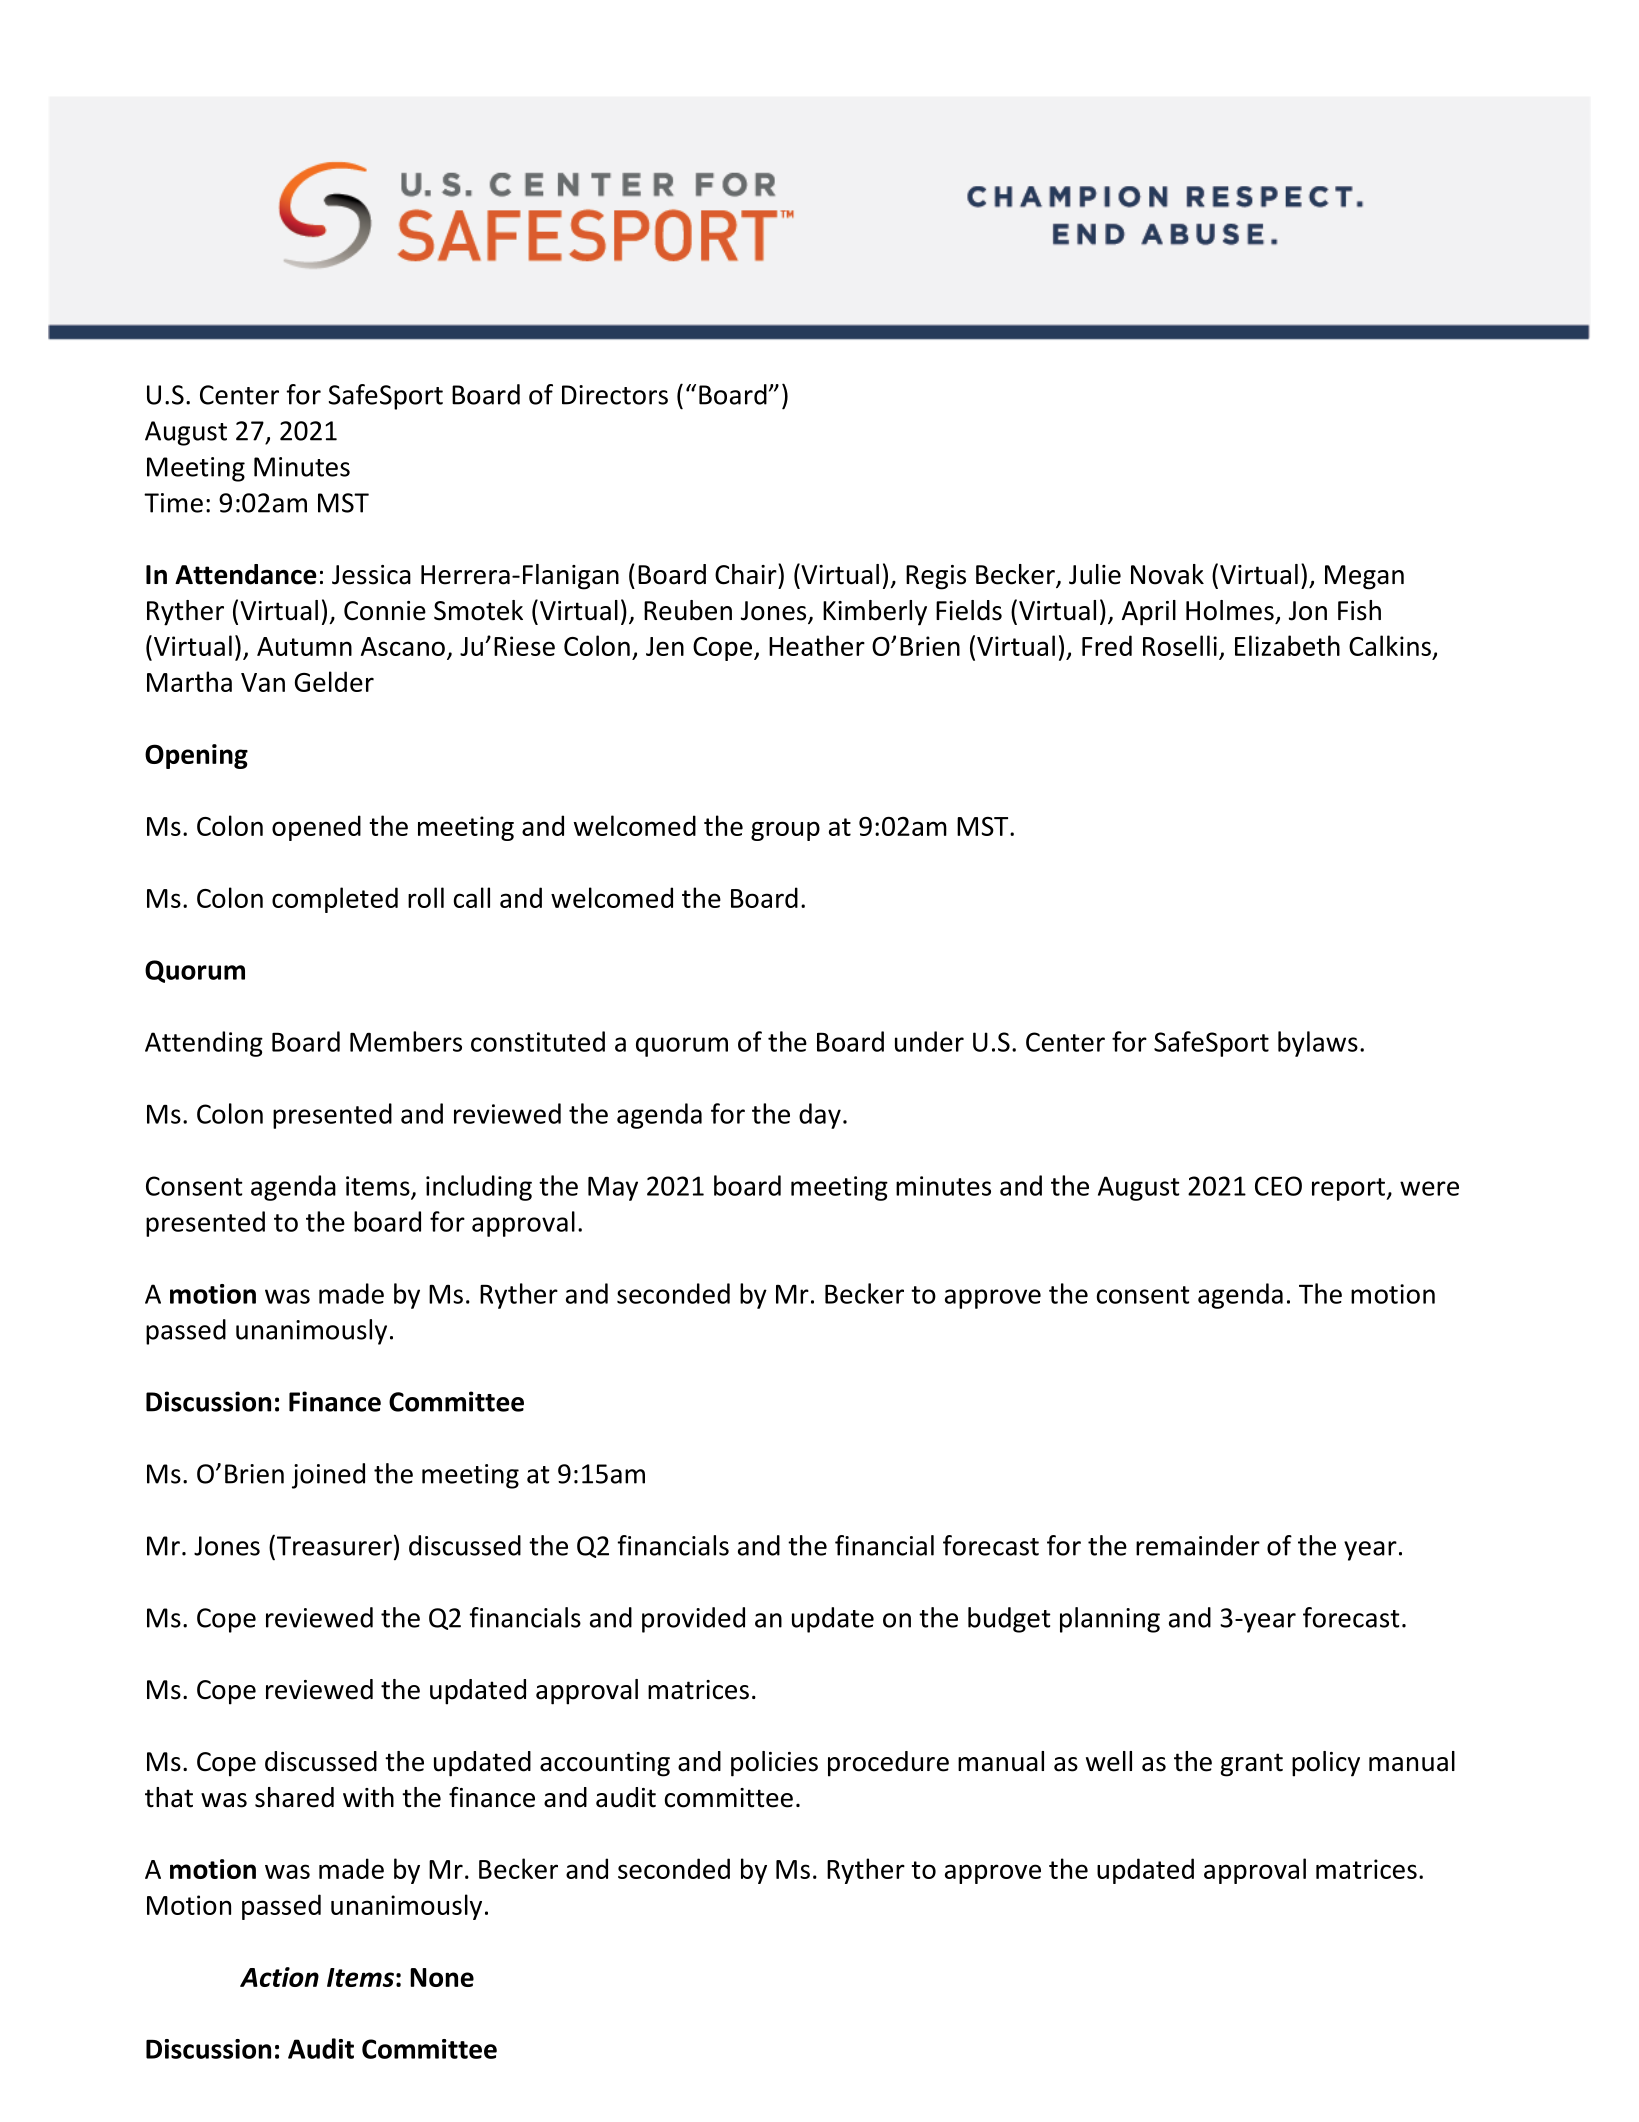  What do you see at coordinates (615, 395) in the screenshot?
I see `Directors` at bounding box center [615, 395].
